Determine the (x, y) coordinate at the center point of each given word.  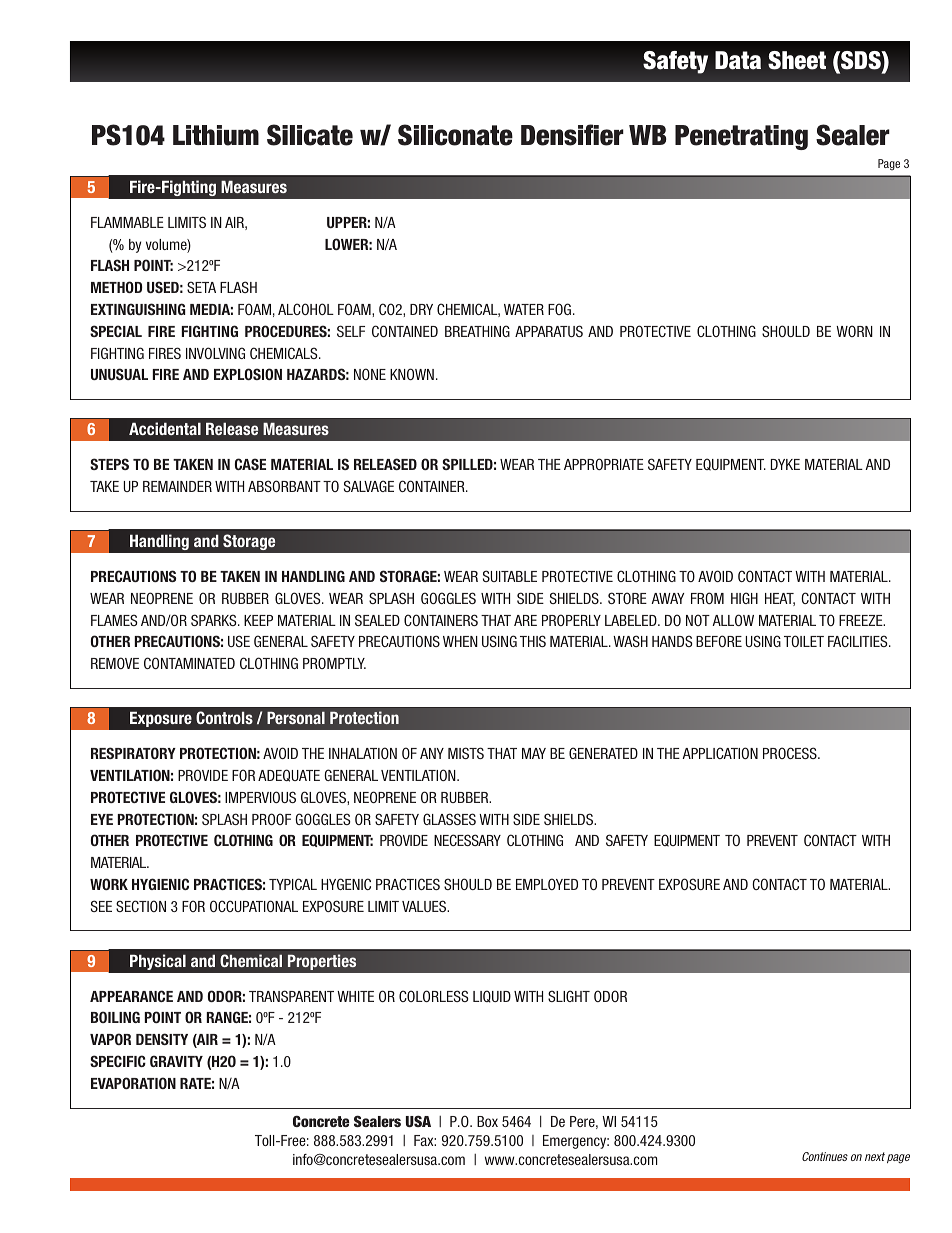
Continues (825, 1156)
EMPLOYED (547, 884)
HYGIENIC (160, 884)
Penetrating (741, 137)
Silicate (310, 135)
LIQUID (492, 996)
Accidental (165, 428)
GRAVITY (176, 1061)
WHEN (460, 641)
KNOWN (412, 374)
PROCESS (791, 753)
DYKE (785, 464)
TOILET (804, 641)
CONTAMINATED (189, 663)
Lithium (216, 135)
